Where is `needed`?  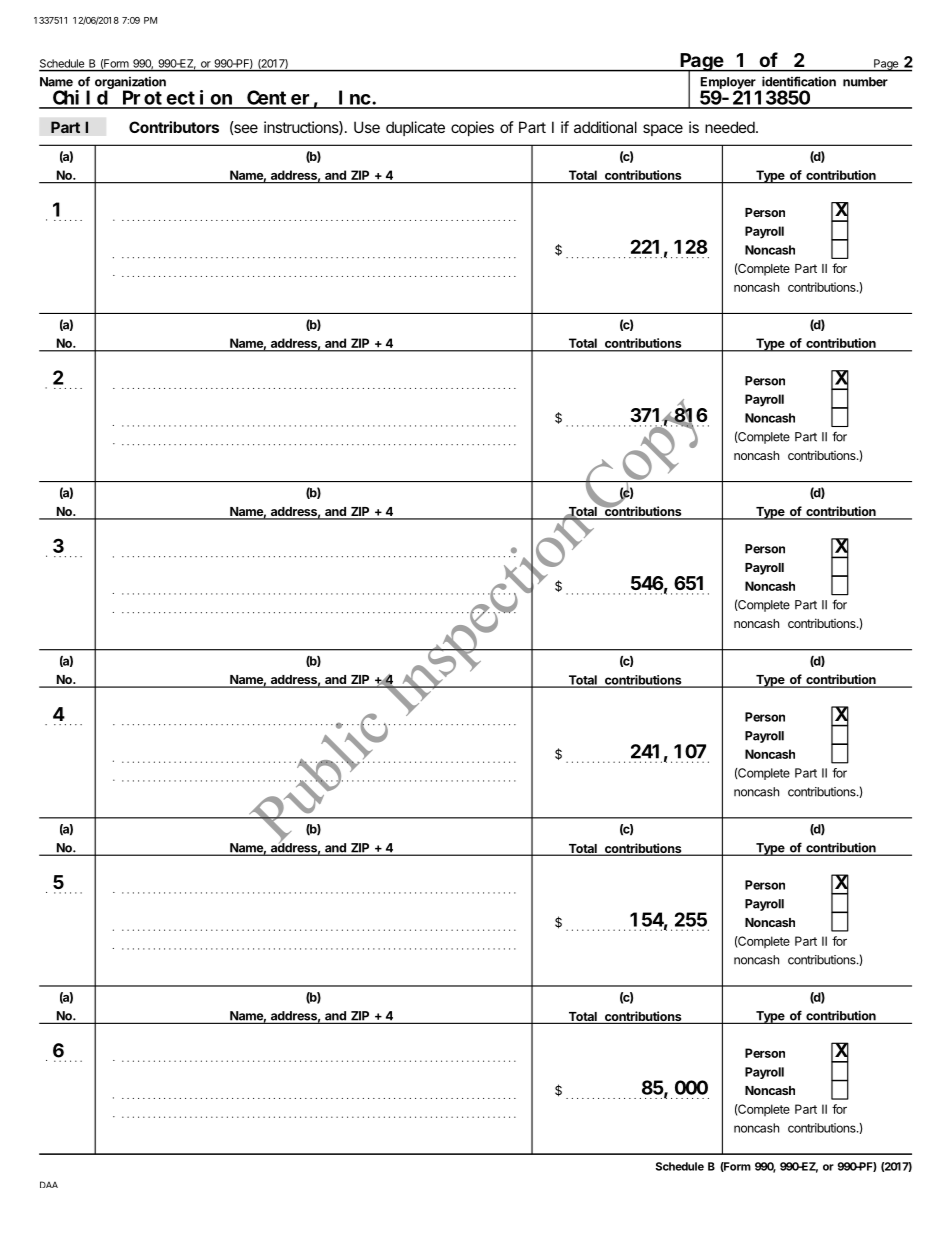 needed is located at coordinates (731, 127).
